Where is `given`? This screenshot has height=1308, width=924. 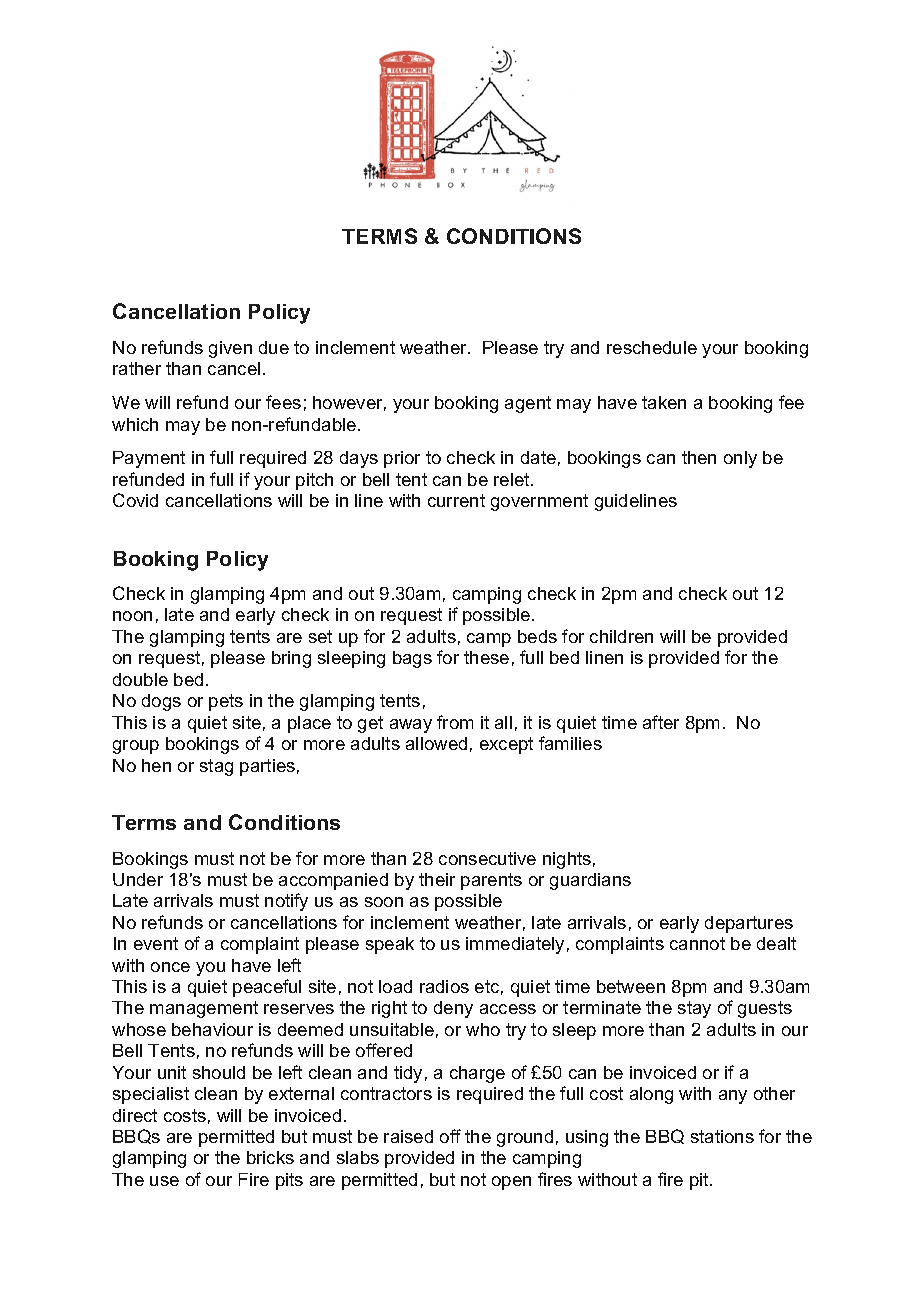
given is located at coordinates (230, 349).
